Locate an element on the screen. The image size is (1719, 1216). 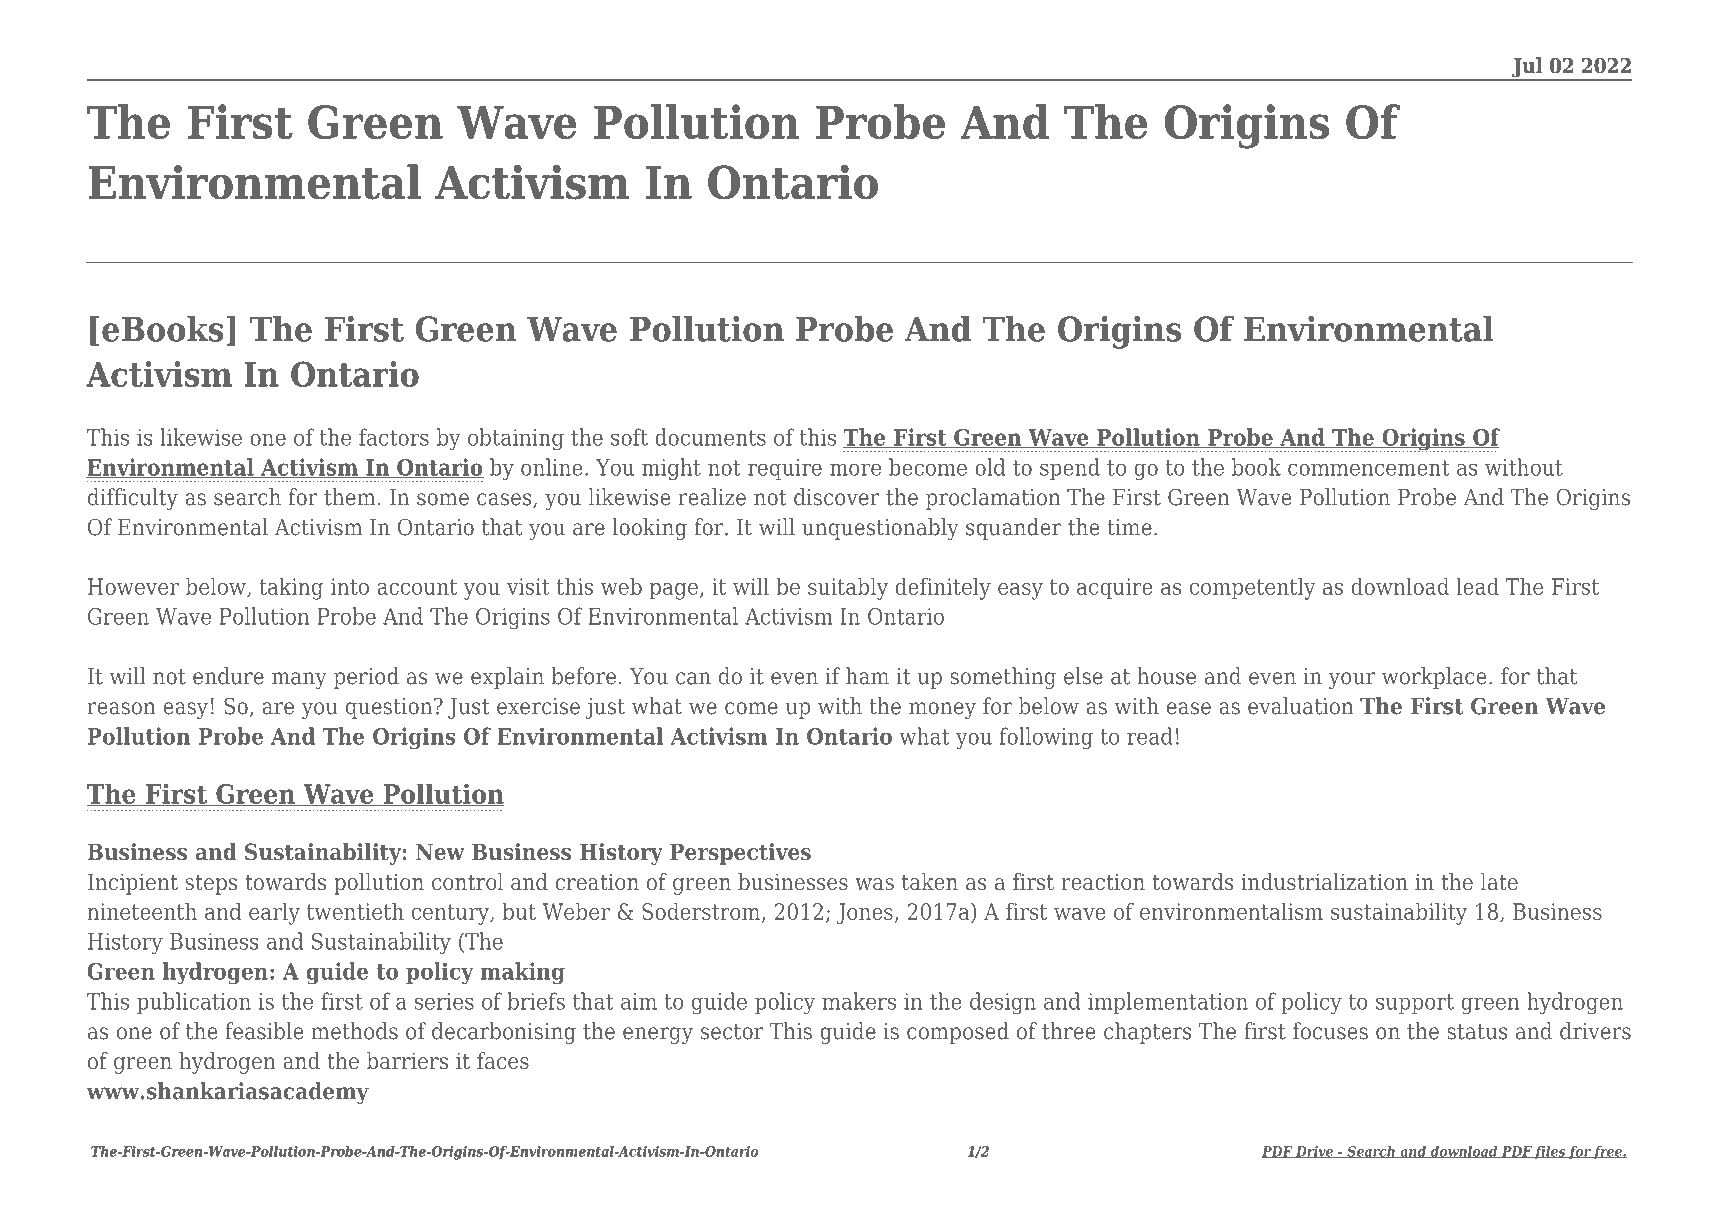
barriers is located at coordinates (407, 1060).
